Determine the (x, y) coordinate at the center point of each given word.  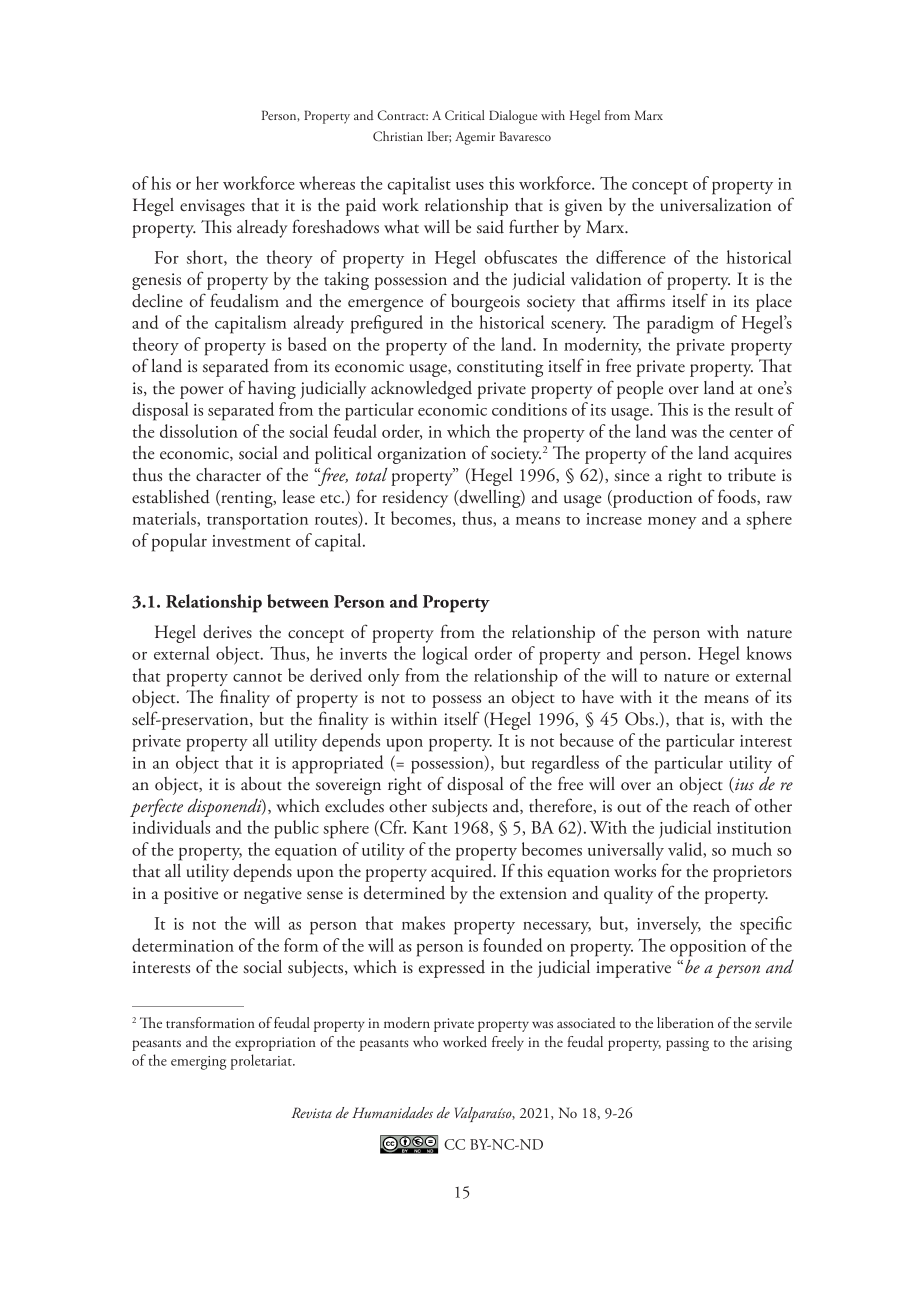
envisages (212, 207)
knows (769, 653)
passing (687, 1044)
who (425, 1041)
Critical (465, 115)
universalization (715, 205)
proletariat (262, 1062)
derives (227, 632)
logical (445, 655)
